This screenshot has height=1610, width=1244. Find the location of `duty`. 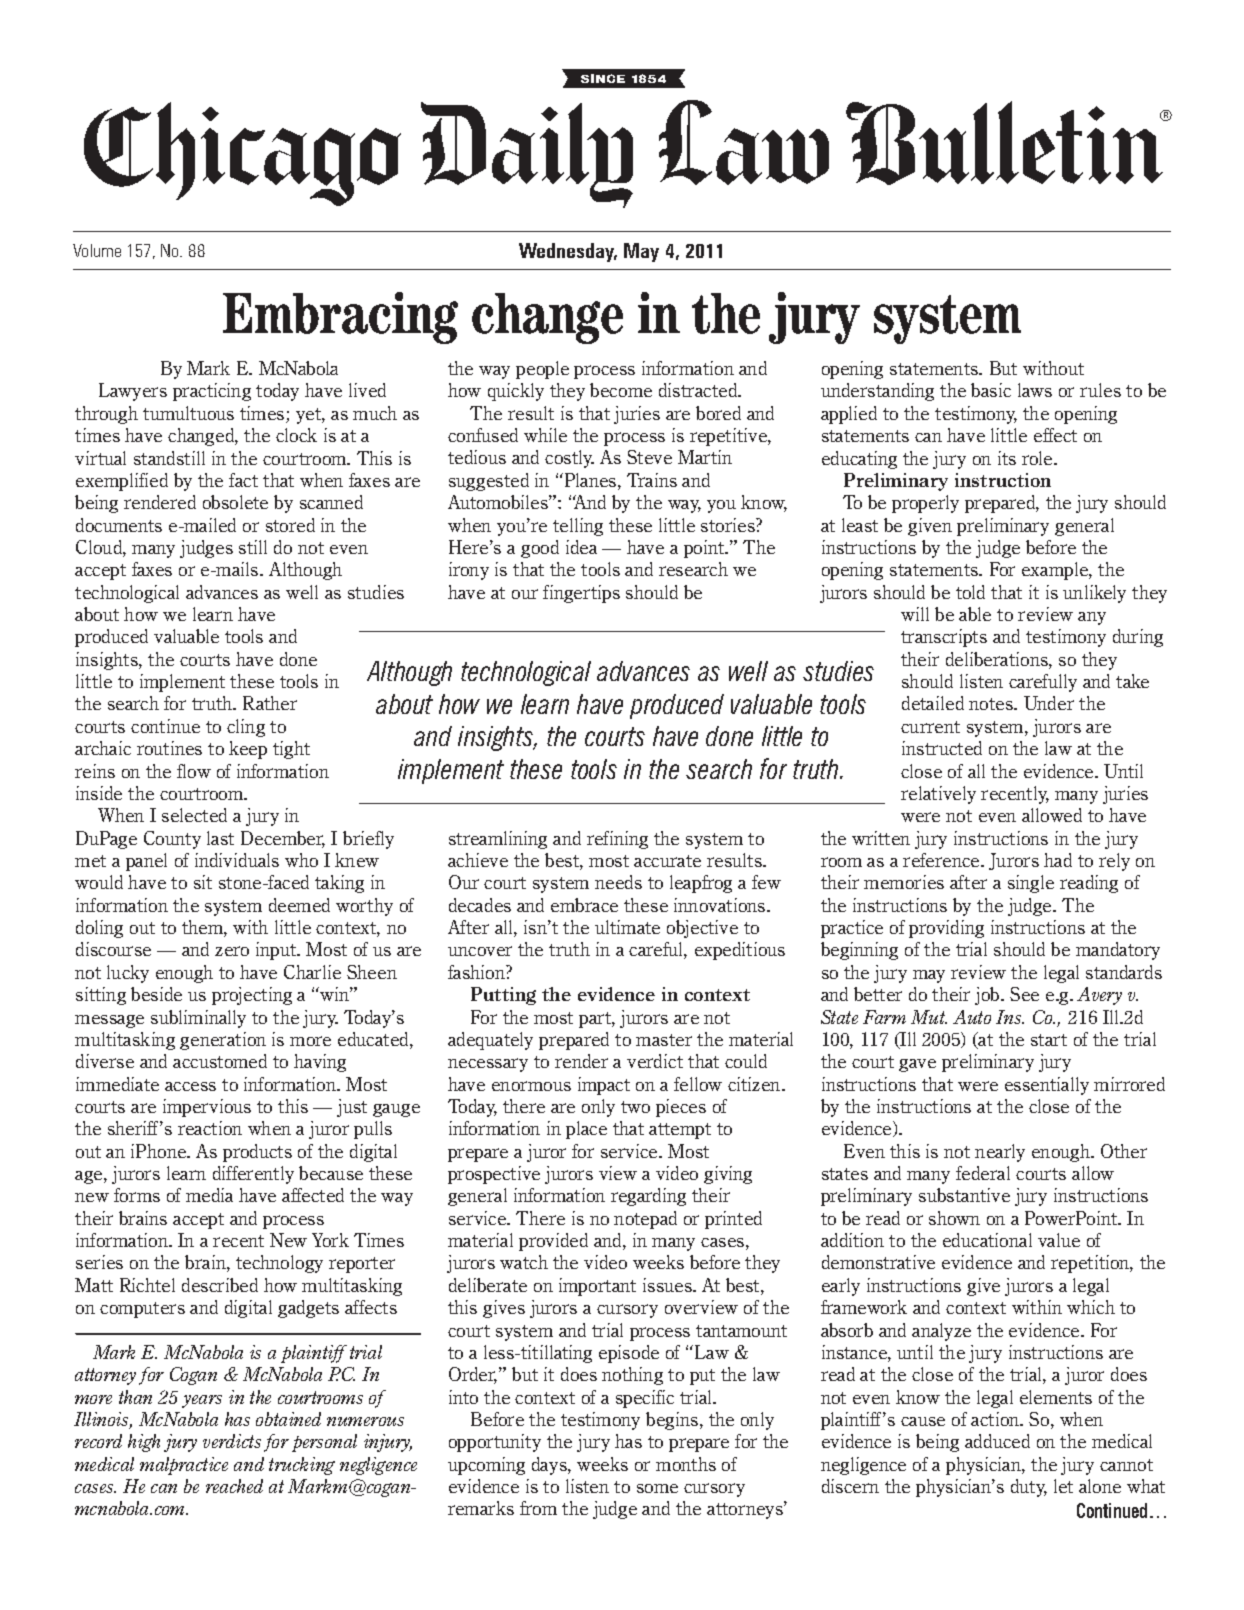

duty is located at coordinates (1029, 1488).
